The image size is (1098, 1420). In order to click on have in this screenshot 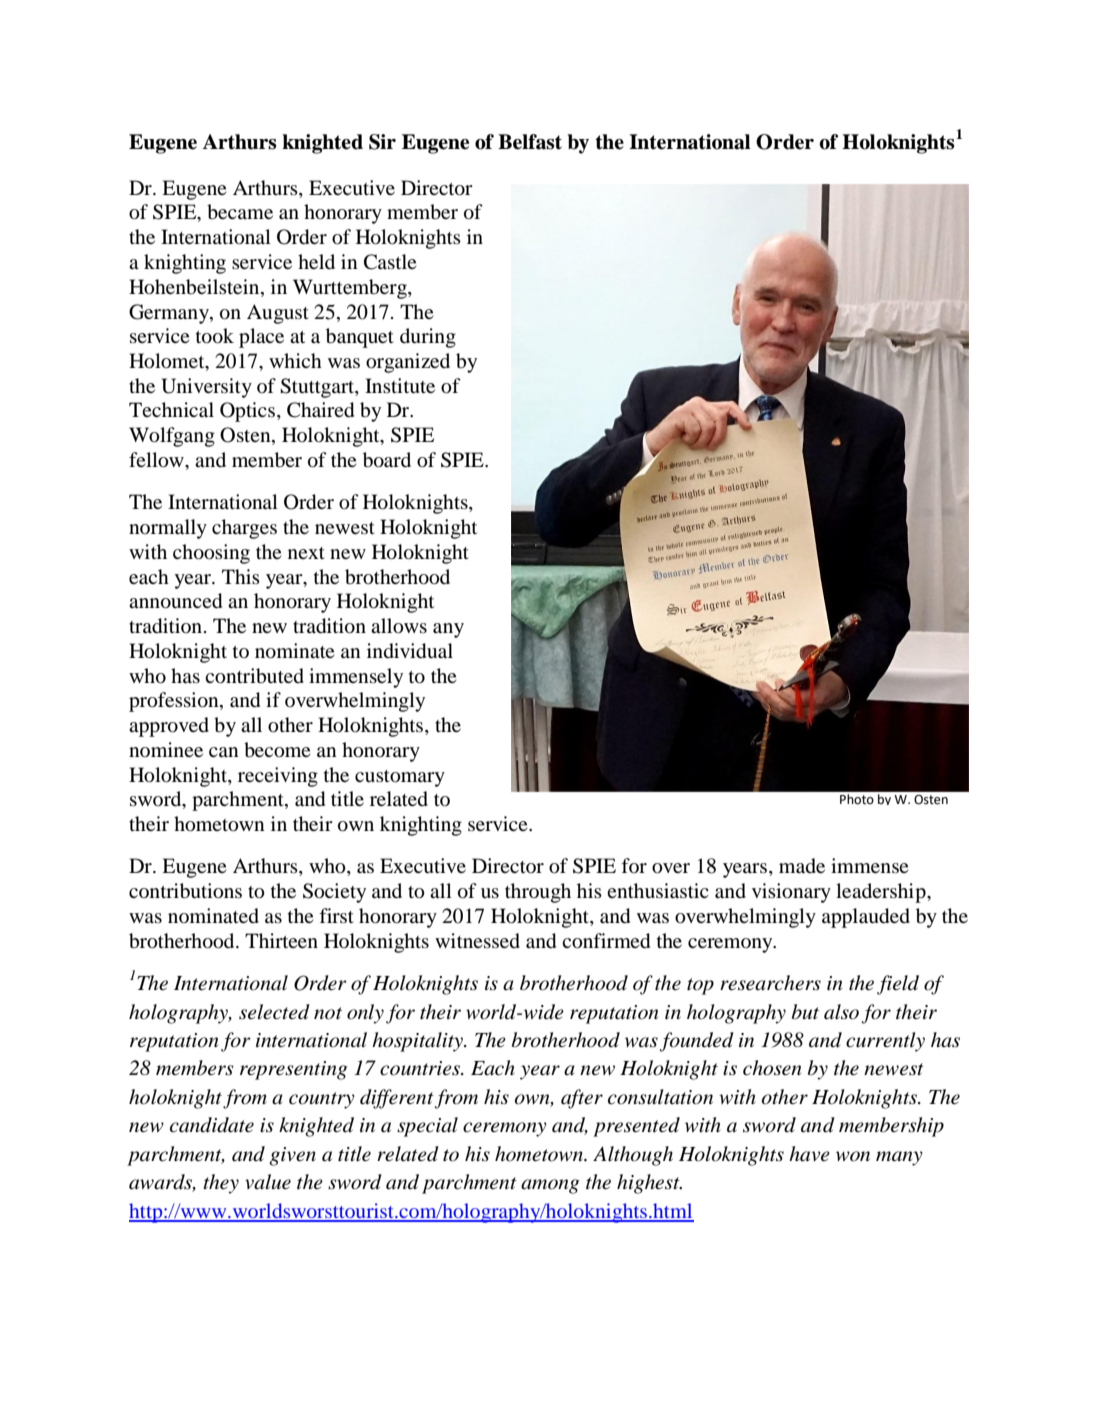, I will do `click(809, 1154)`.
